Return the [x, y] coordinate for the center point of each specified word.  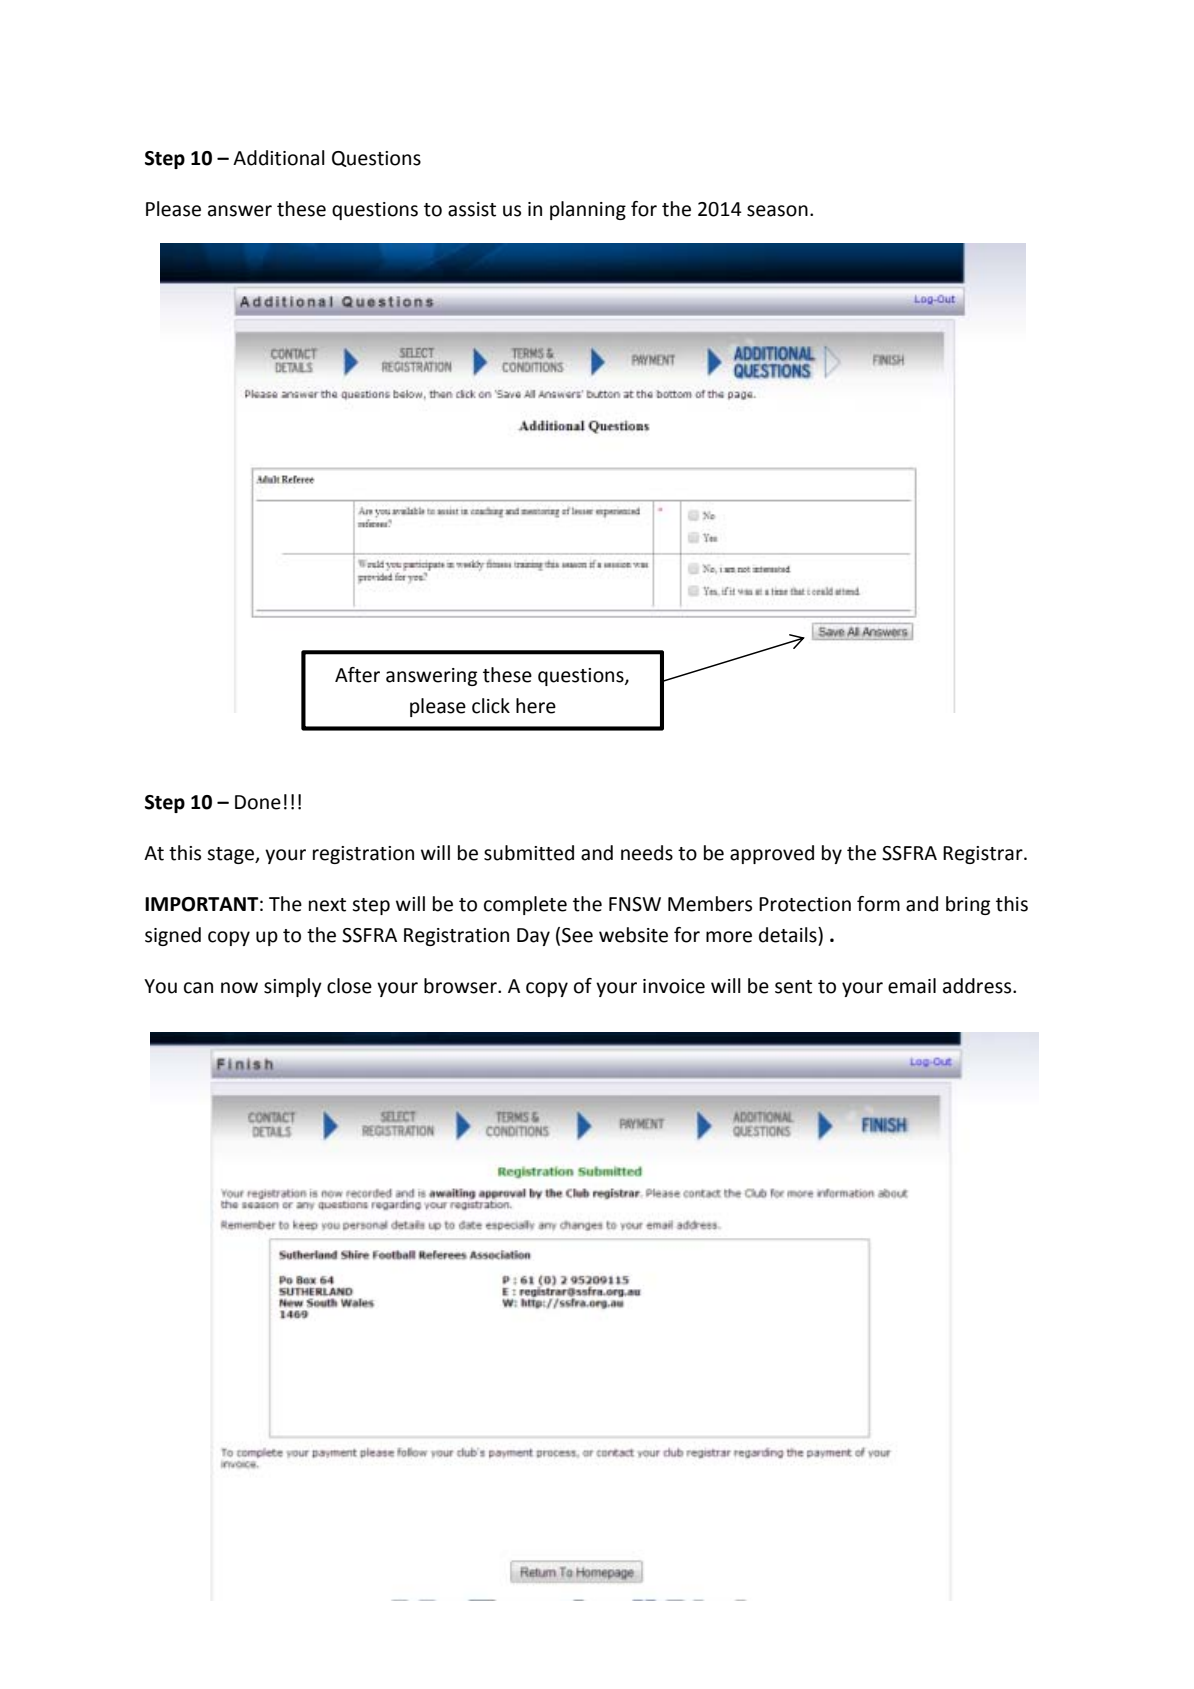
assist [472, 209]
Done [258, 802]
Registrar [984, 855]
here [536, 706]
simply [293, 987]
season [777, 211]
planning [588, 210]
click [491, 706]
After [357, 675]
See [577, 935]
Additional [279, 158]
